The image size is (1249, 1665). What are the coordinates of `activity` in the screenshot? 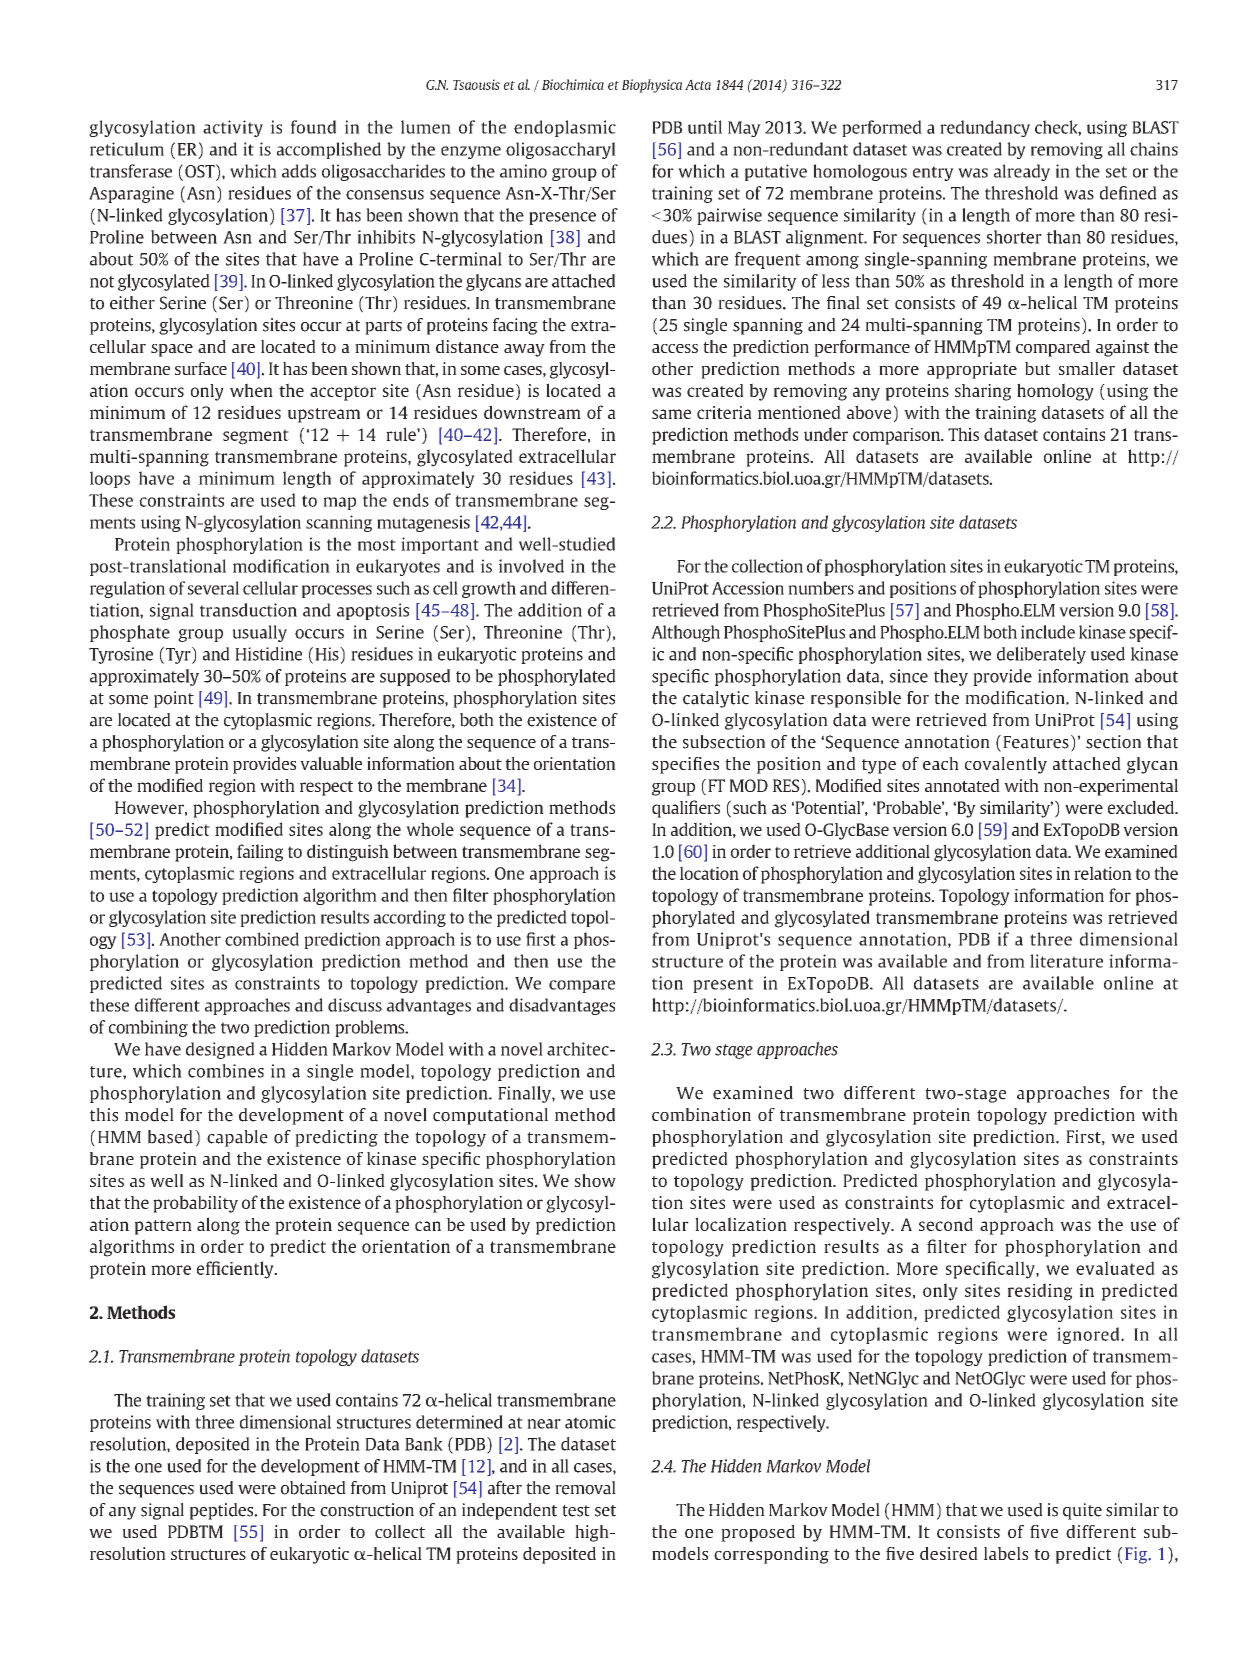 It's located at (233, 128).
